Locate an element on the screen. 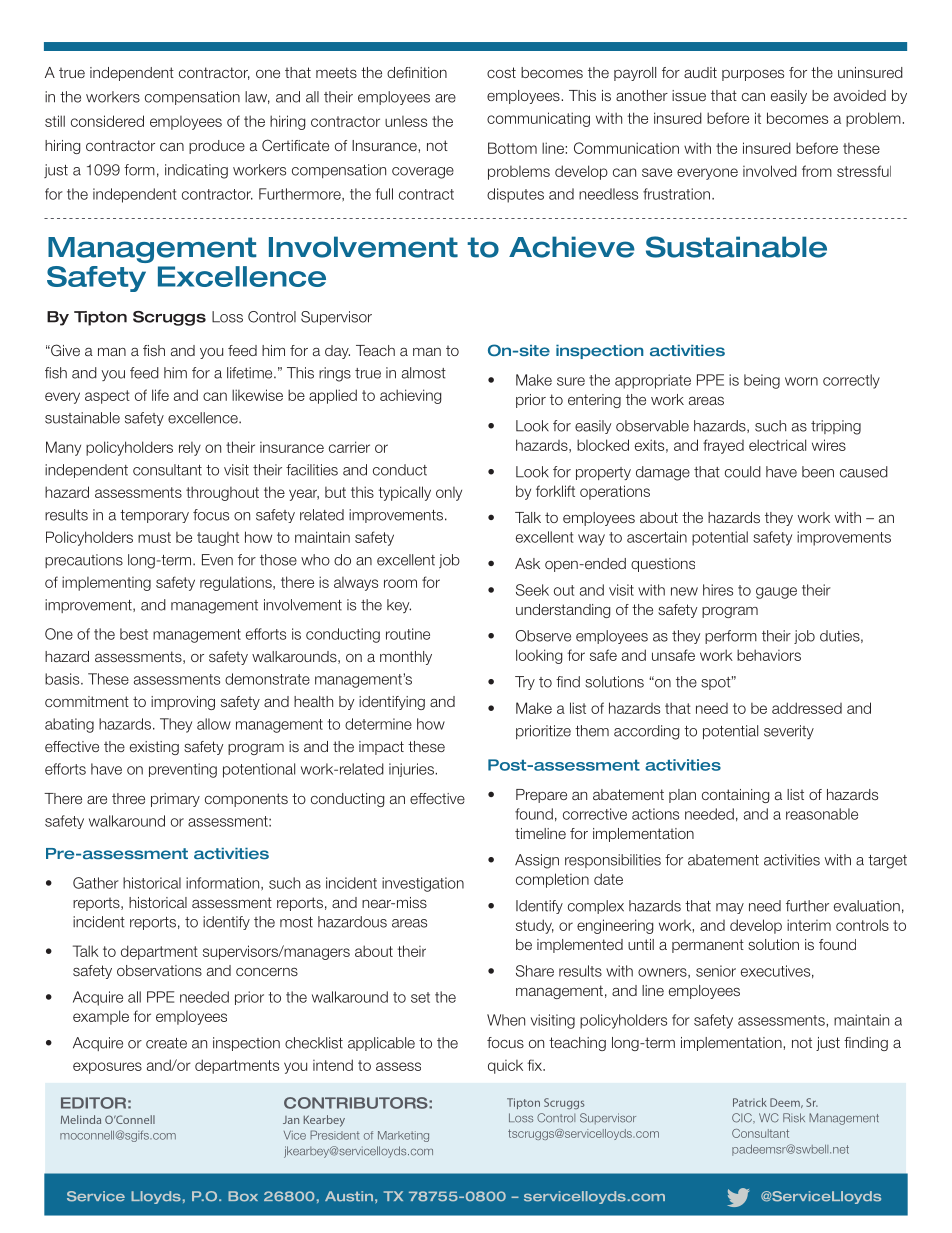 This screenshot has height=1233, width=952. best is located at coordinates (134, 634).
